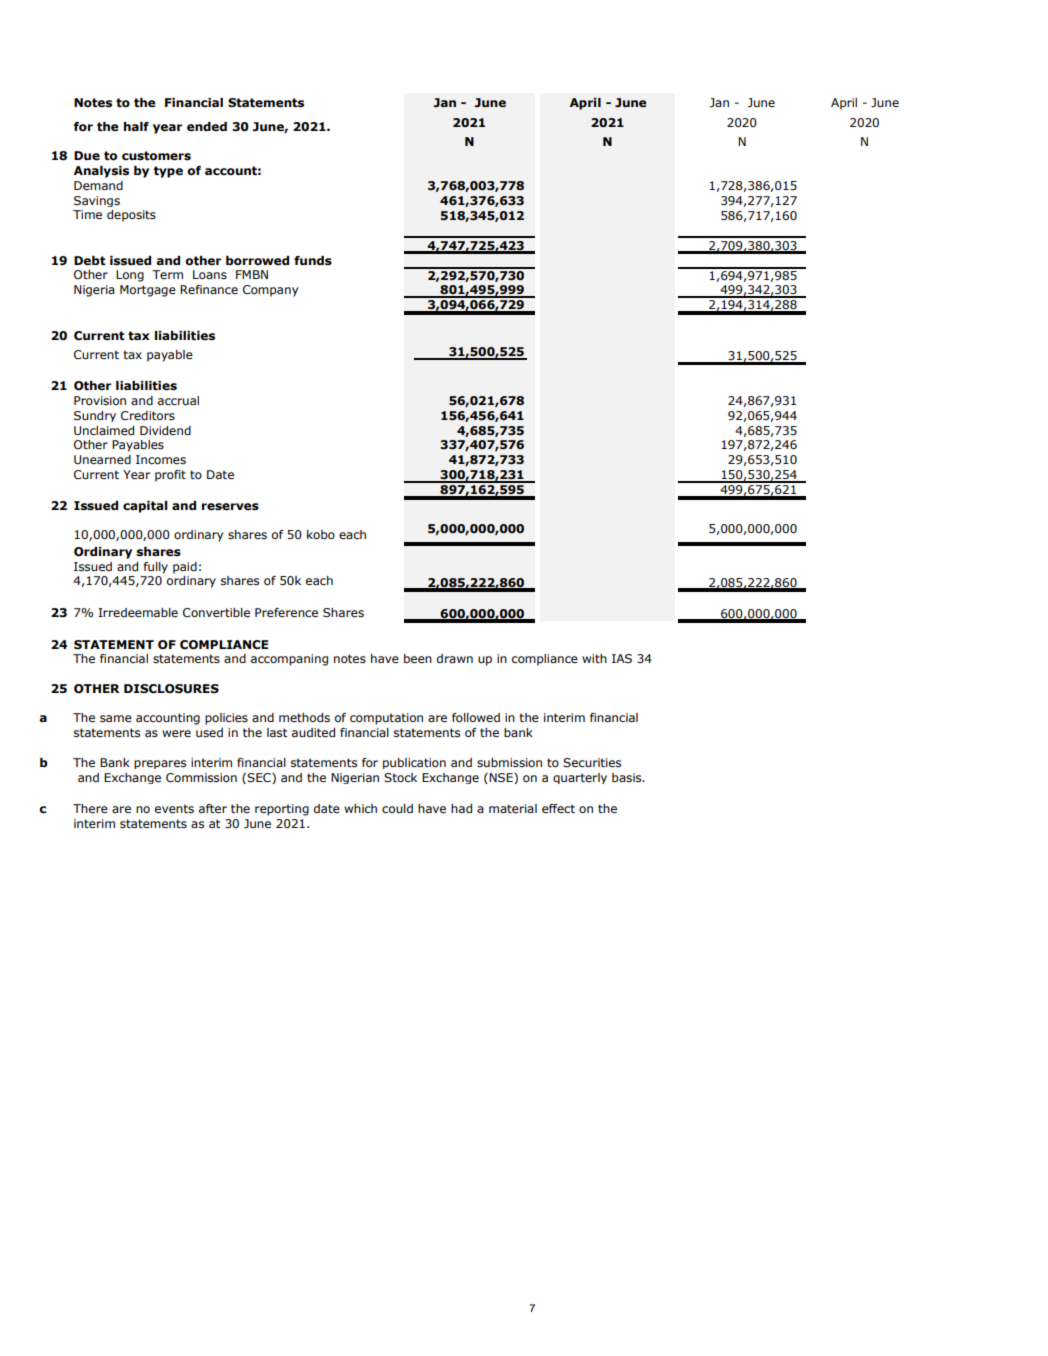  I want to click on with, so click(594, 658).
